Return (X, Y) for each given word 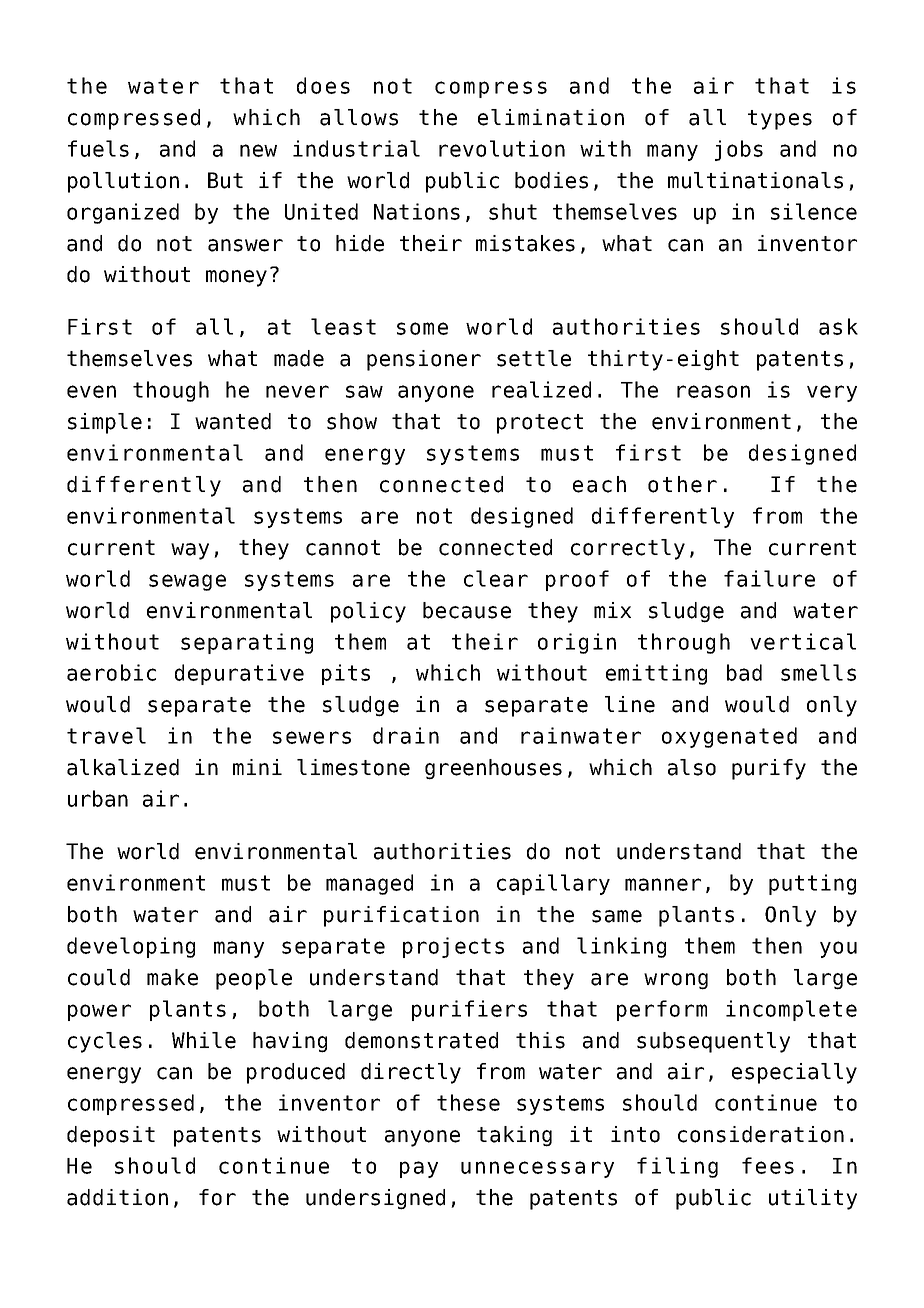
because (467, 610)
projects (453, 947)
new (258, 150)
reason (713, 391)
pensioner (424, 360)
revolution (502, 148)
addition (117, 1197)
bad (744, 672)
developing (131, 947)
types (780, 120)
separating (247, 643)
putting (812, 884)
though (171, 391)
